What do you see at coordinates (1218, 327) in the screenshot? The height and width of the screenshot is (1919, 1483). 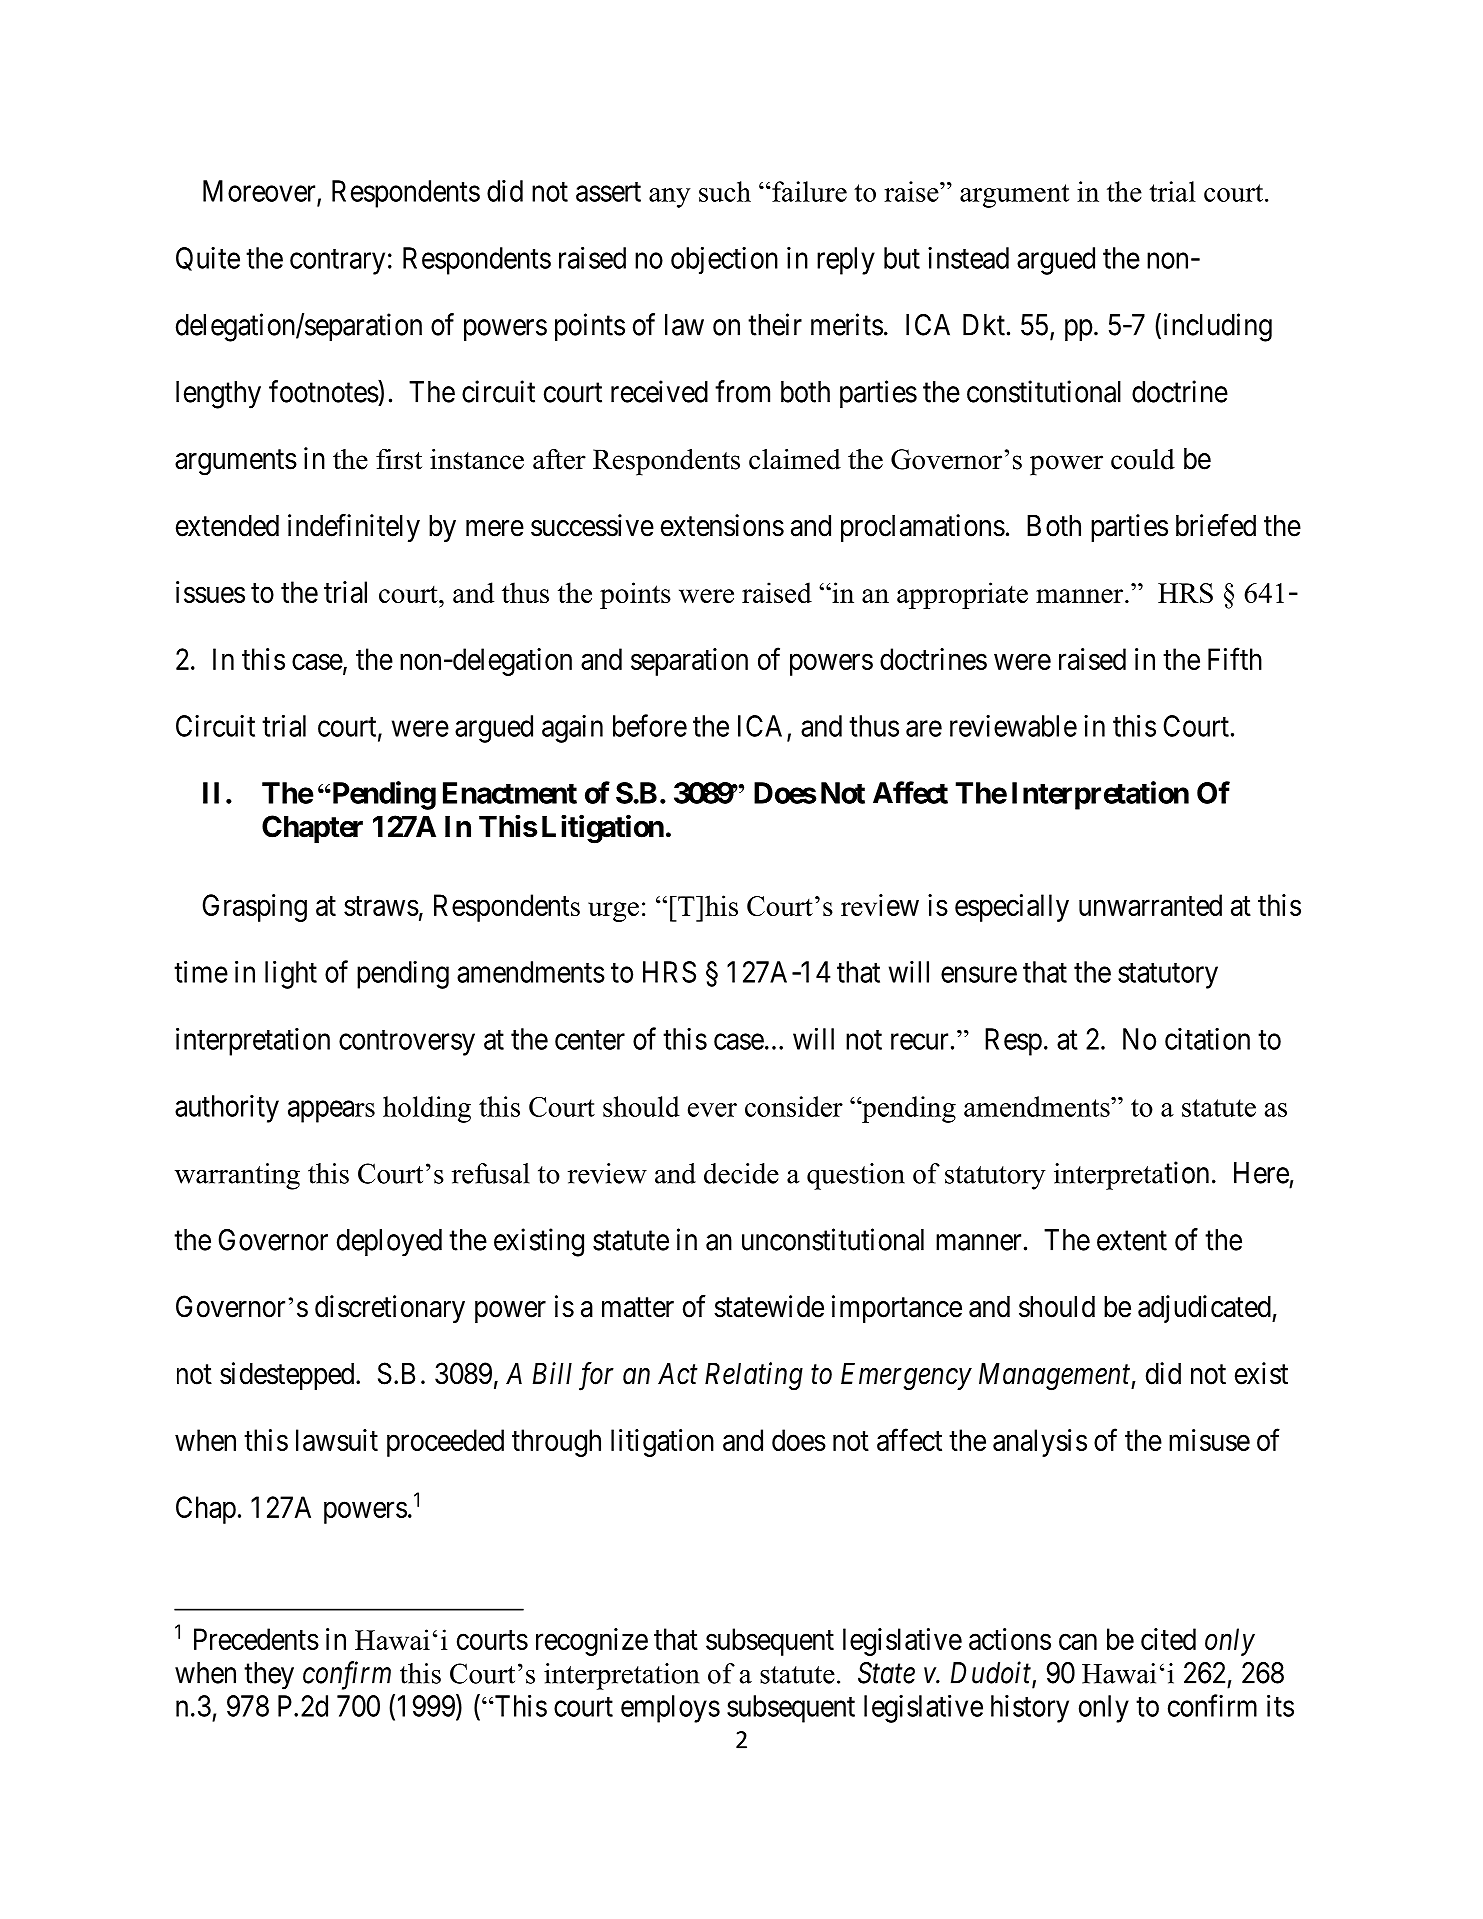 I see `including` at bounding box center [1218, 327].
